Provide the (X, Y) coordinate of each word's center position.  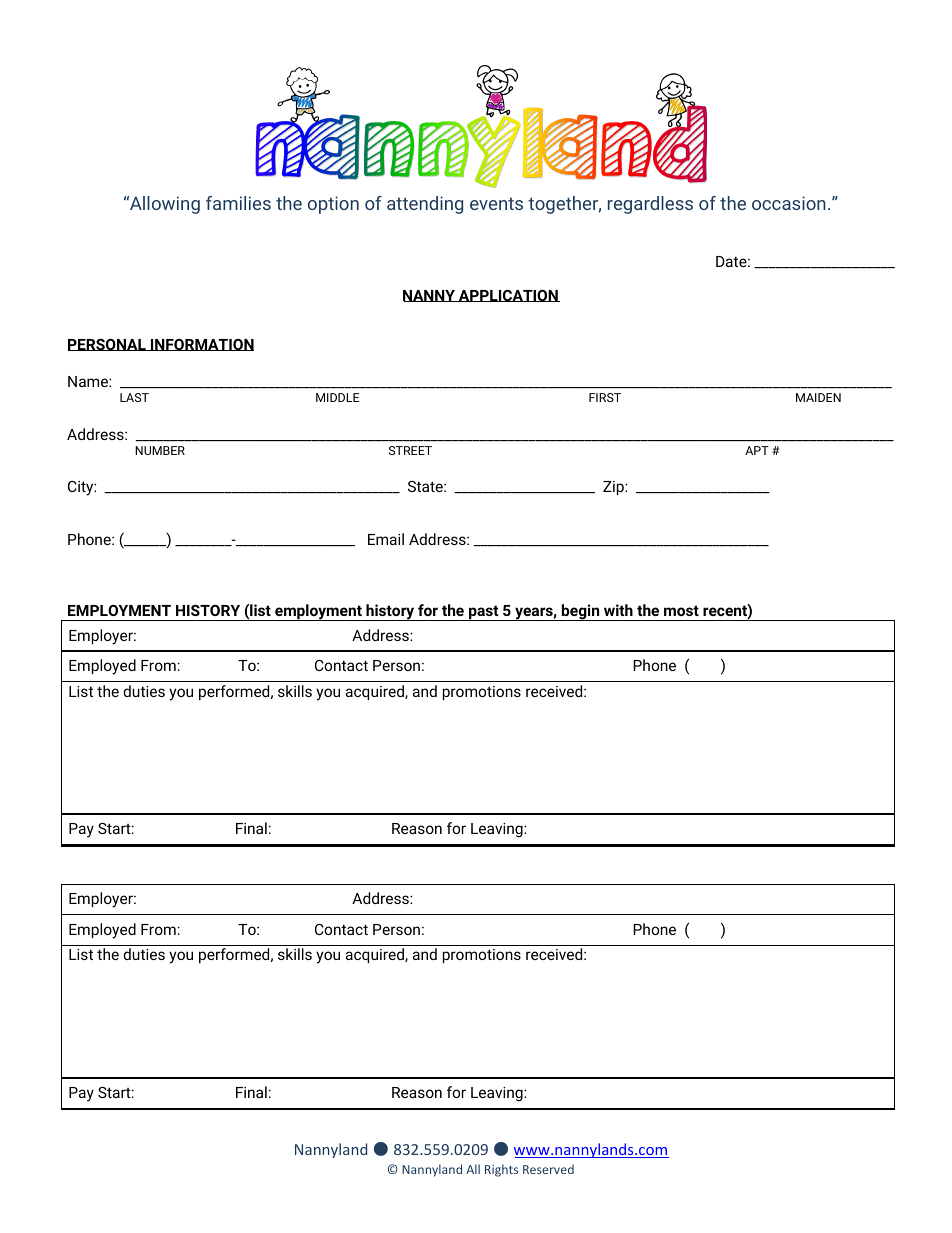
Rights (501, 1170)
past (484, 613)
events (496, 204)
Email (386, 539)
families (238, 203)
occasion (789, 203)
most (681, 610)
